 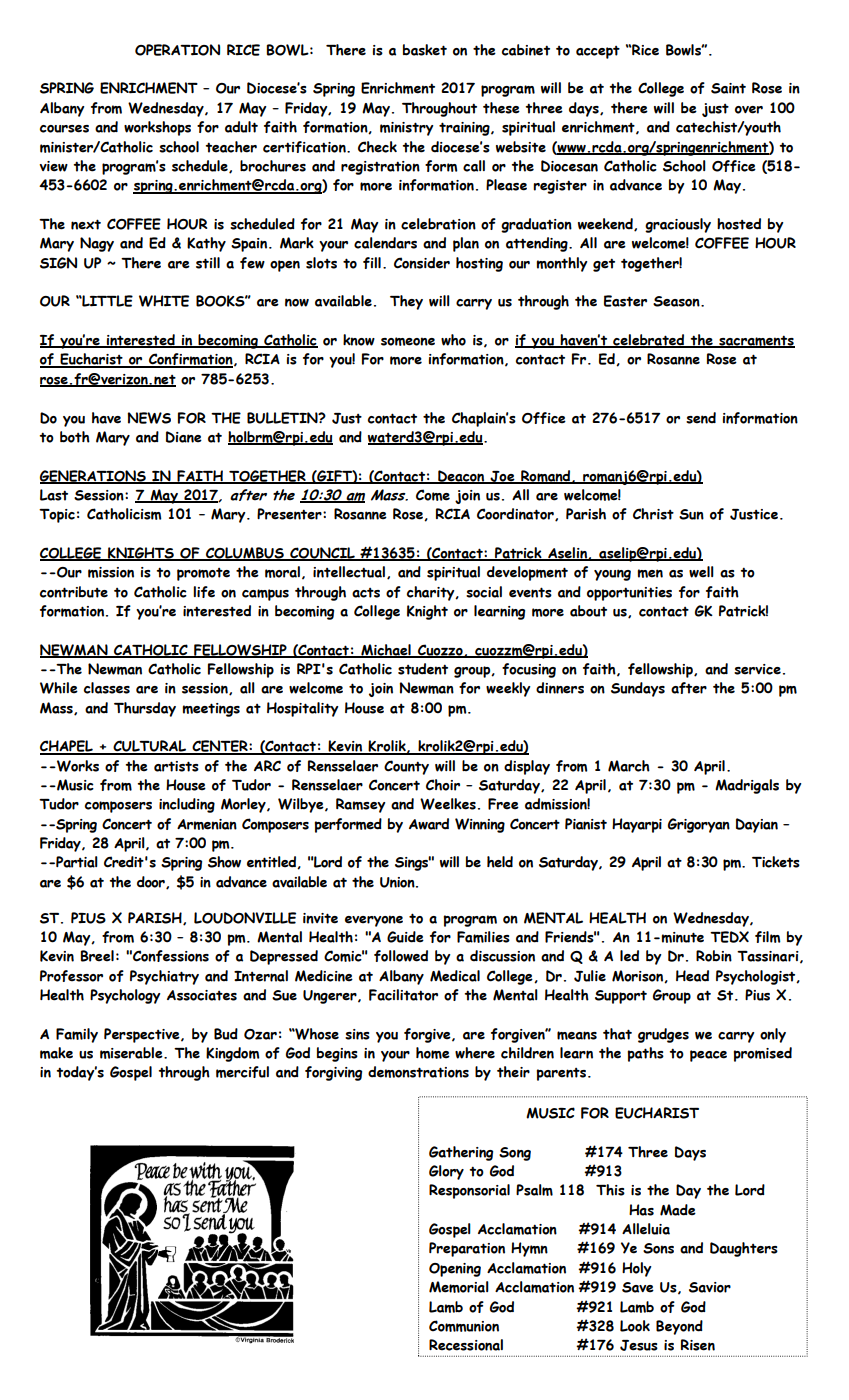 I want to click on Award, so click(x=429, y=824).
